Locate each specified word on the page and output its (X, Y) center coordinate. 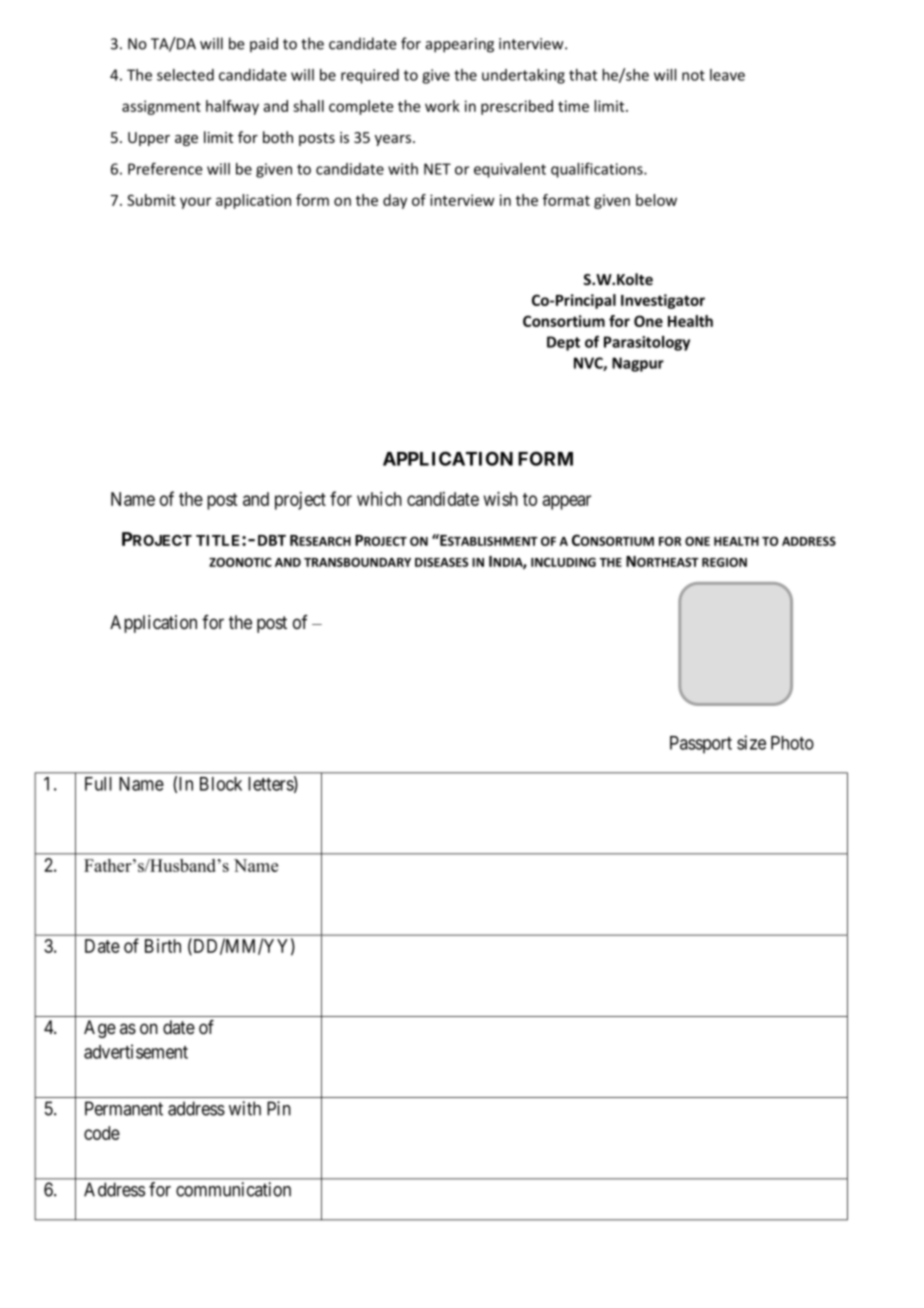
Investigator (663, 301)
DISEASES (441, 562)
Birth (163, 946)
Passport (701, 745)
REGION (724, 562)
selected (185, 75)
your (195, 203)
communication (233, 1189)
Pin (279, 1108)
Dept (563, 343)
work (442, 106)
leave (727, 75)
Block (221, 784)
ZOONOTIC (240, 562)
